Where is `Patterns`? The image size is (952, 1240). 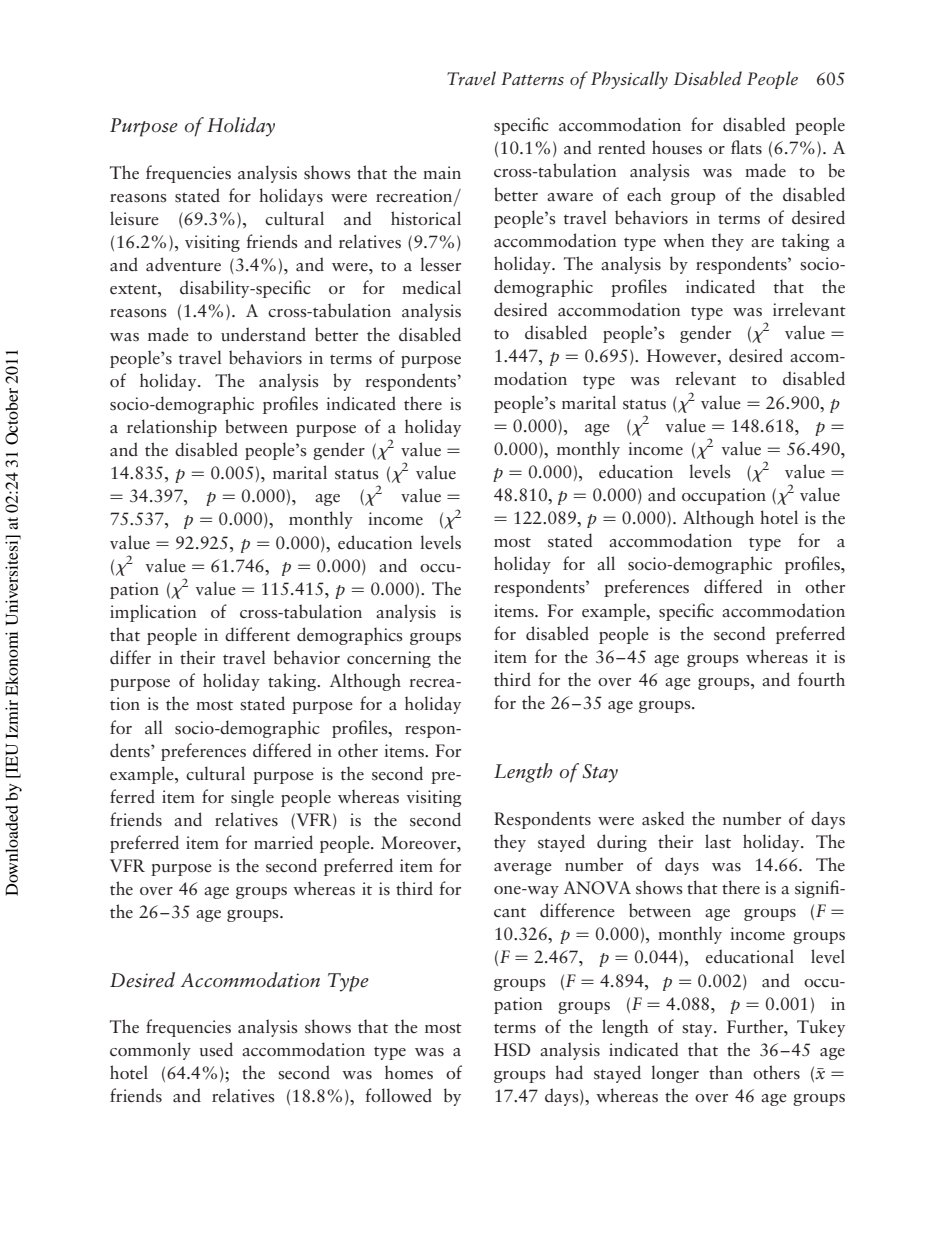
Patterns is located at coordinates (532, 79).
